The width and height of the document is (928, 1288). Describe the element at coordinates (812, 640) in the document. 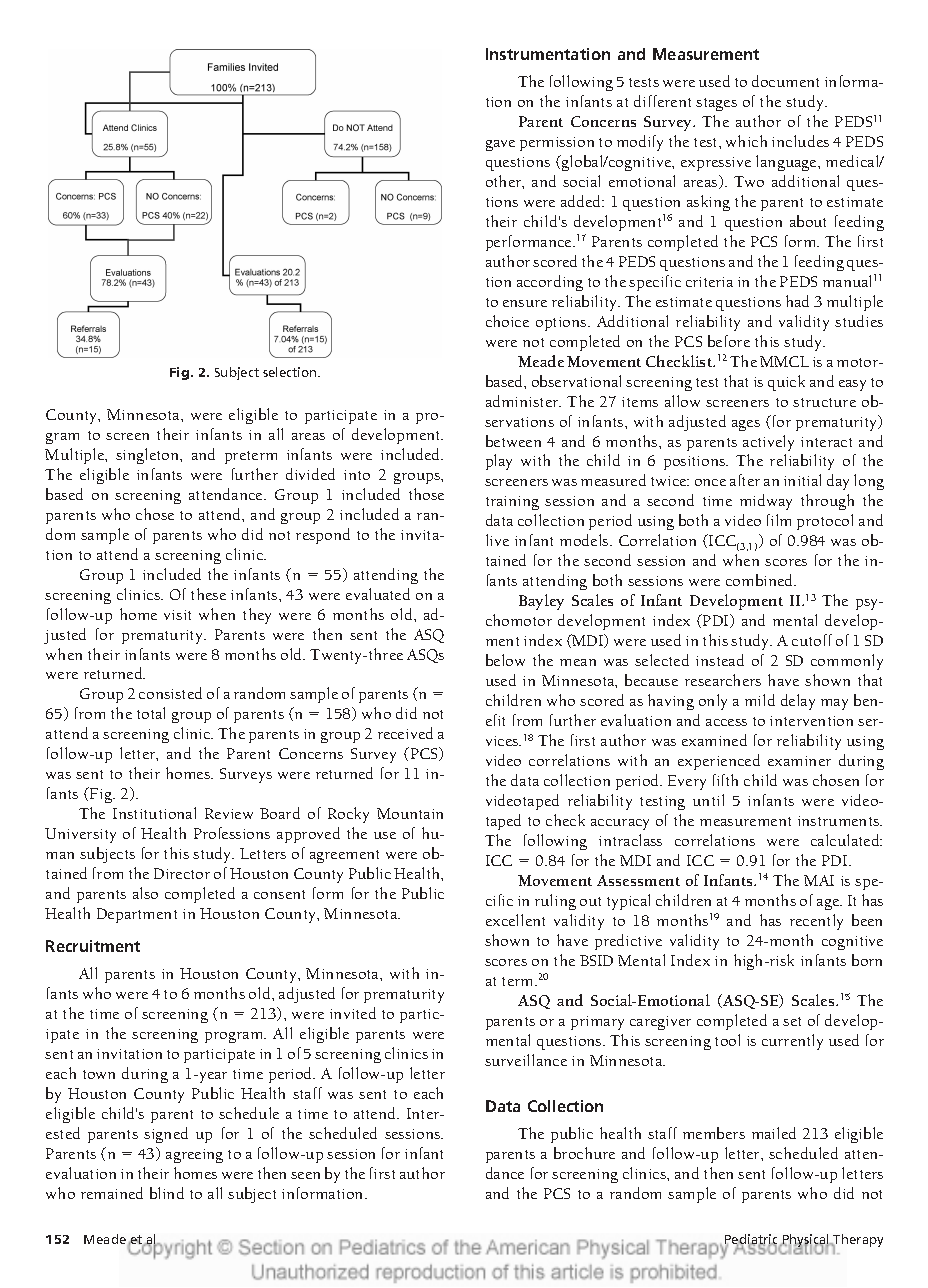

I see `cutoff` at that location.
